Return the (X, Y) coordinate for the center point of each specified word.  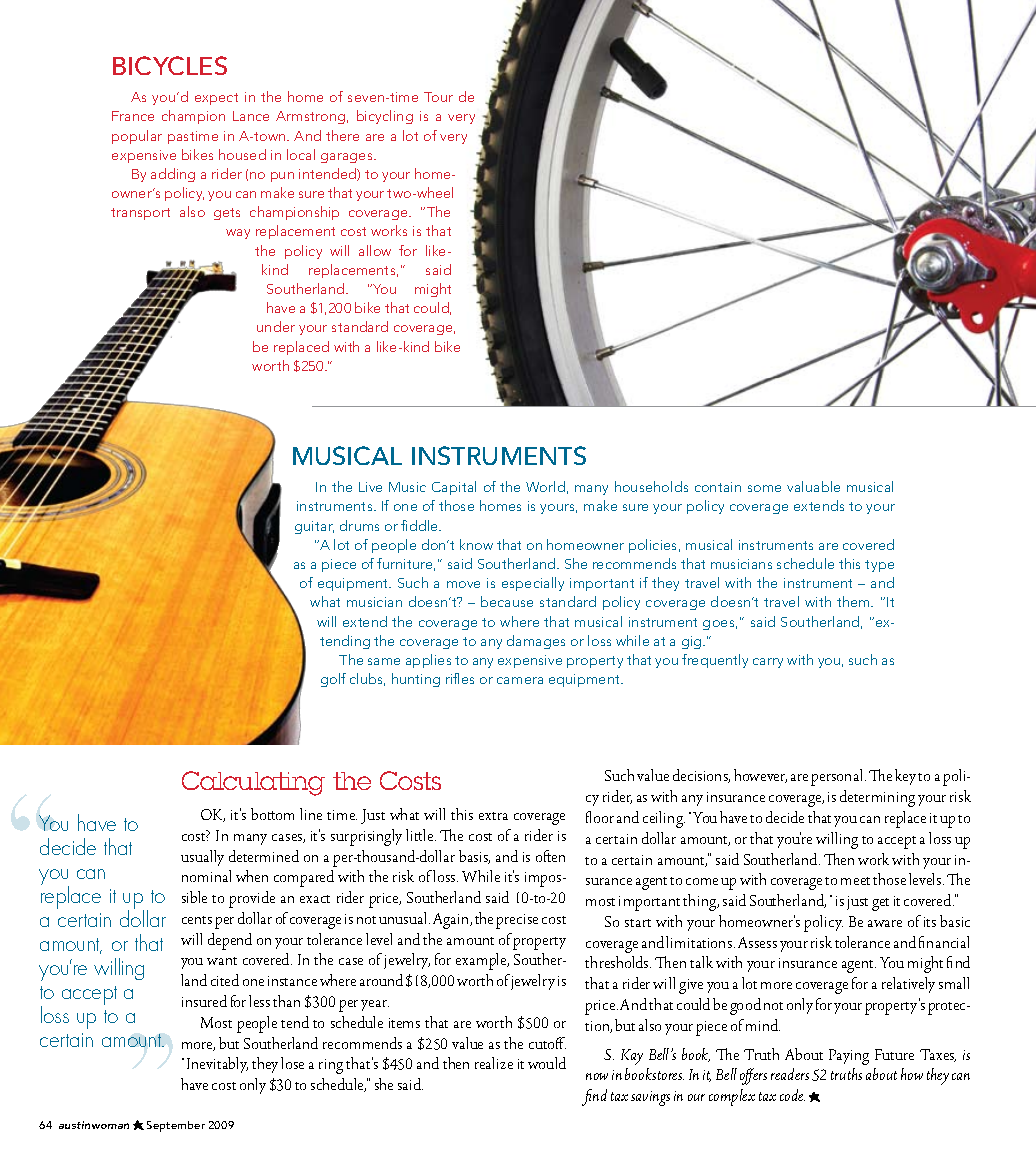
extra (493, 816)
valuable (813, 486)
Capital (454, 488)
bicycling (385, 117)
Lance (251, 116)
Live (370, 487)
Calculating (253, 783)
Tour (438, 97)
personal (838, 777)
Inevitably (217, 1065)
